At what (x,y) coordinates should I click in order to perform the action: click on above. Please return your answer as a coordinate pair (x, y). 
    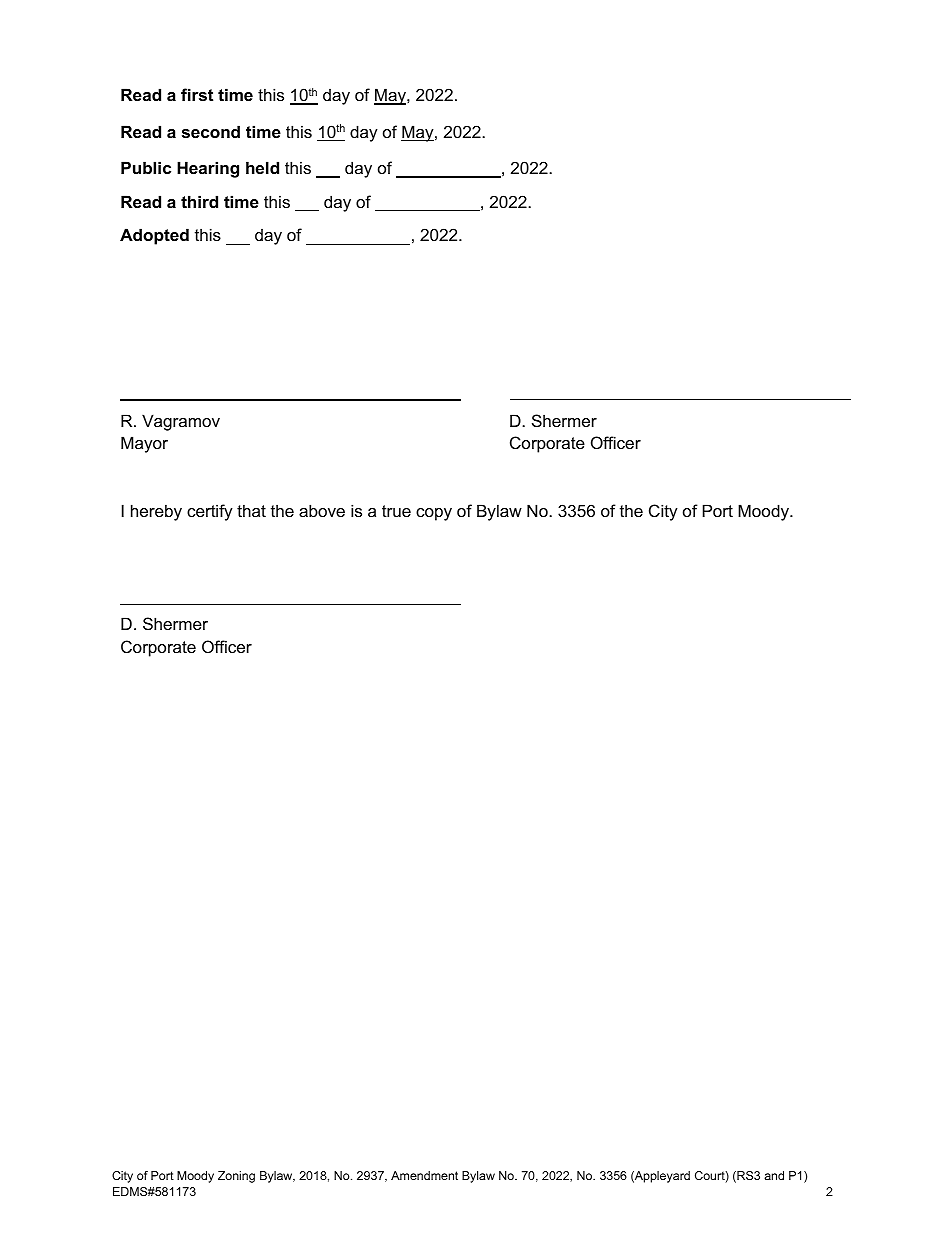
    Looking at the image, I should click on (322, 510).
